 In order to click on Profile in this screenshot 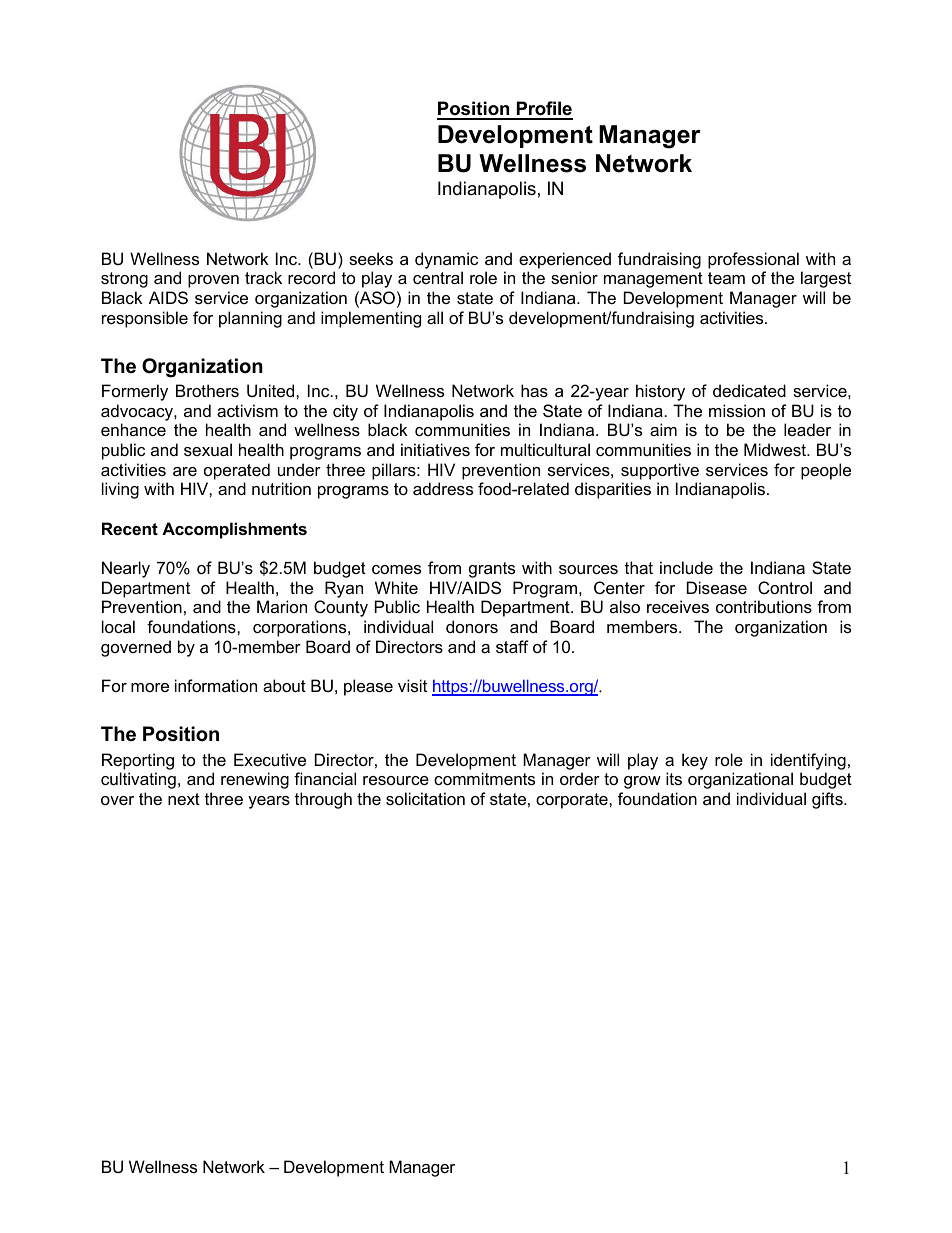, I will do `click(543, 110)`.
